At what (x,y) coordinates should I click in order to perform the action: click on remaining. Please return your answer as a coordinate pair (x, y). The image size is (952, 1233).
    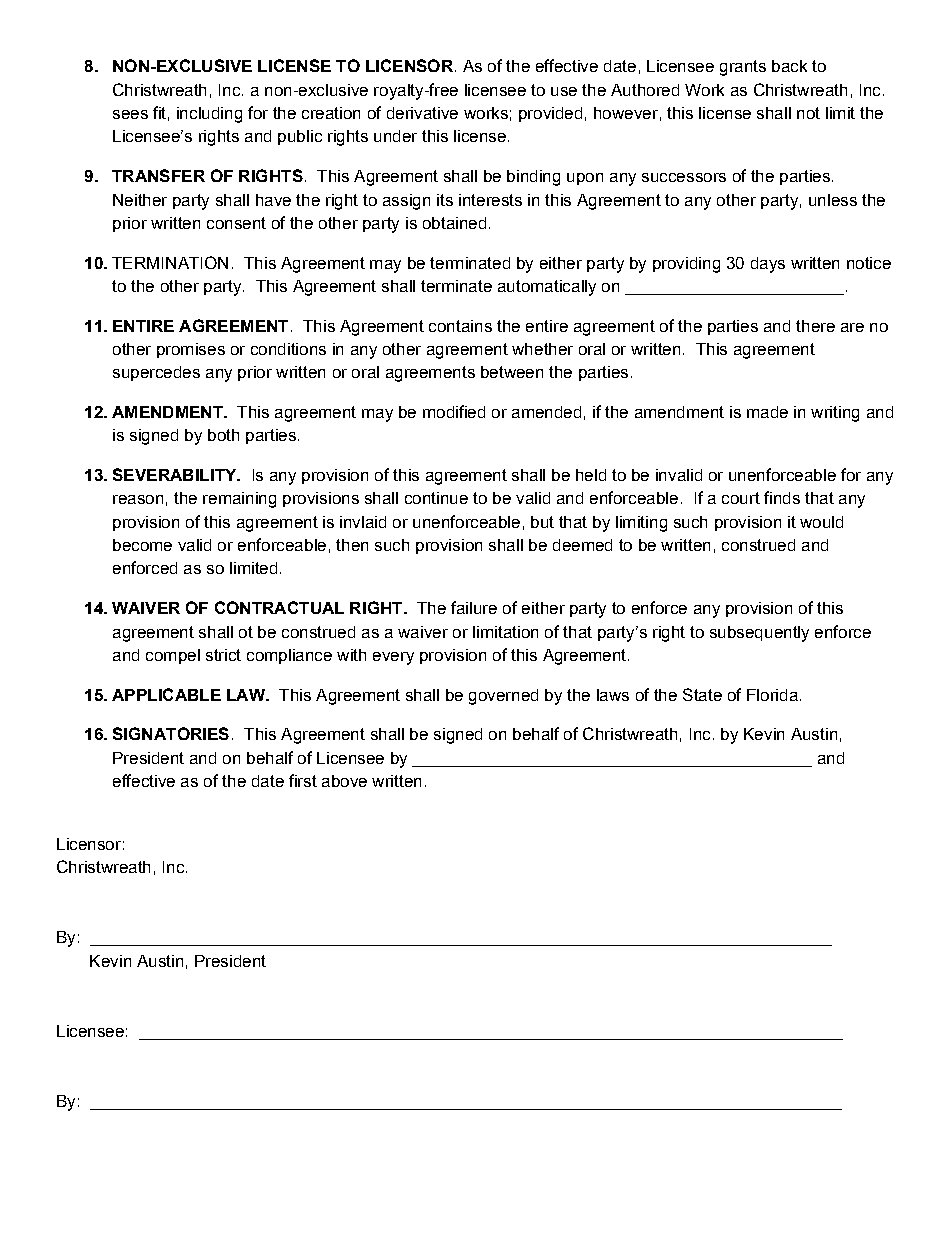
    Looking at the image, I should click on (239, 500).
